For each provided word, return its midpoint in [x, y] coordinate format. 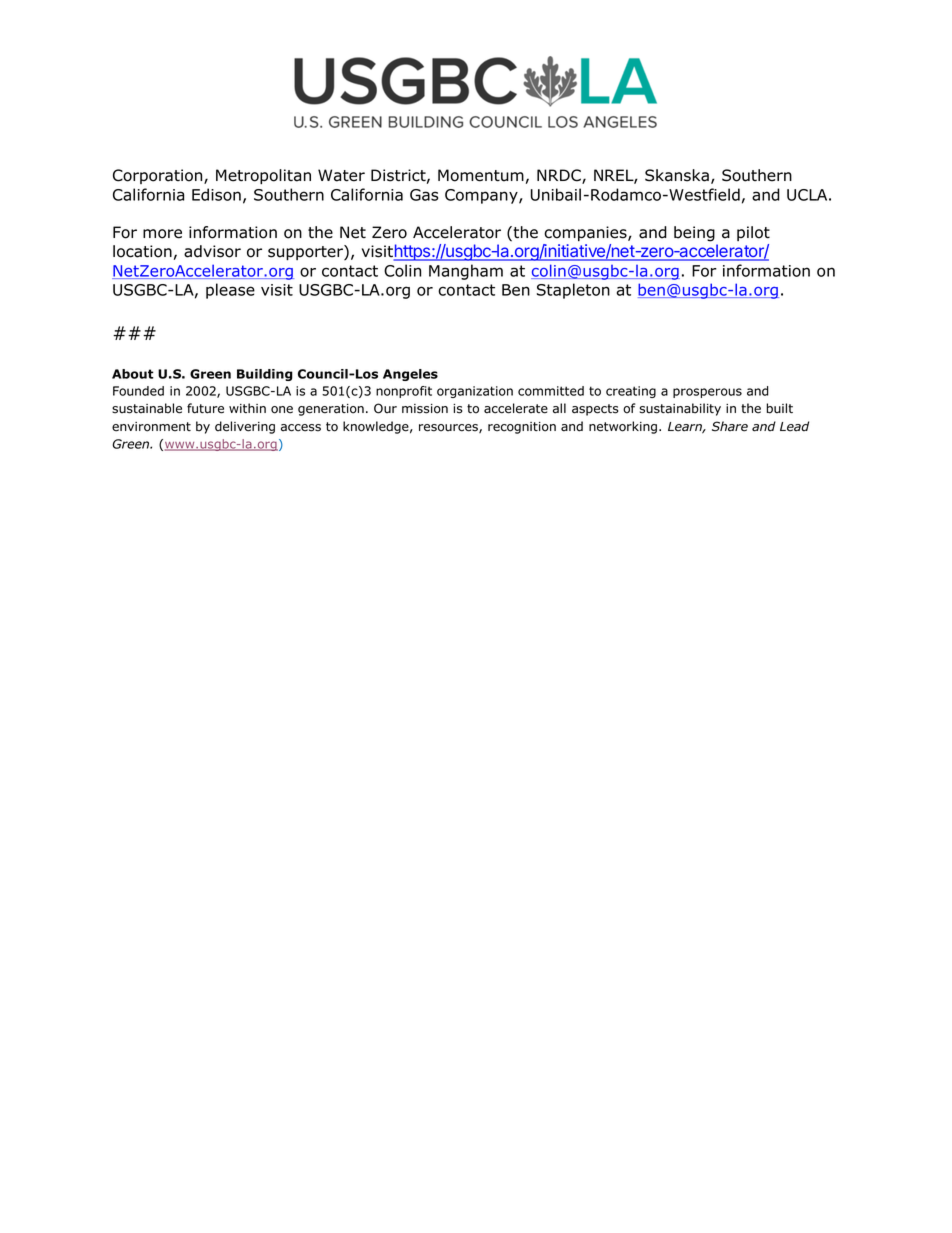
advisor [212, 251]
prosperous [707, 393]
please [230, 291]
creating [631, 392]
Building [265, 375]
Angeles [410, 375]
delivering [245, 427]
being [694, 234]
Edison [216, 194]
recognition [522, 428]
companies [586, 233]
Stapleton [573, 291]
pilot [753, 233]
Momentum [481, 175]
